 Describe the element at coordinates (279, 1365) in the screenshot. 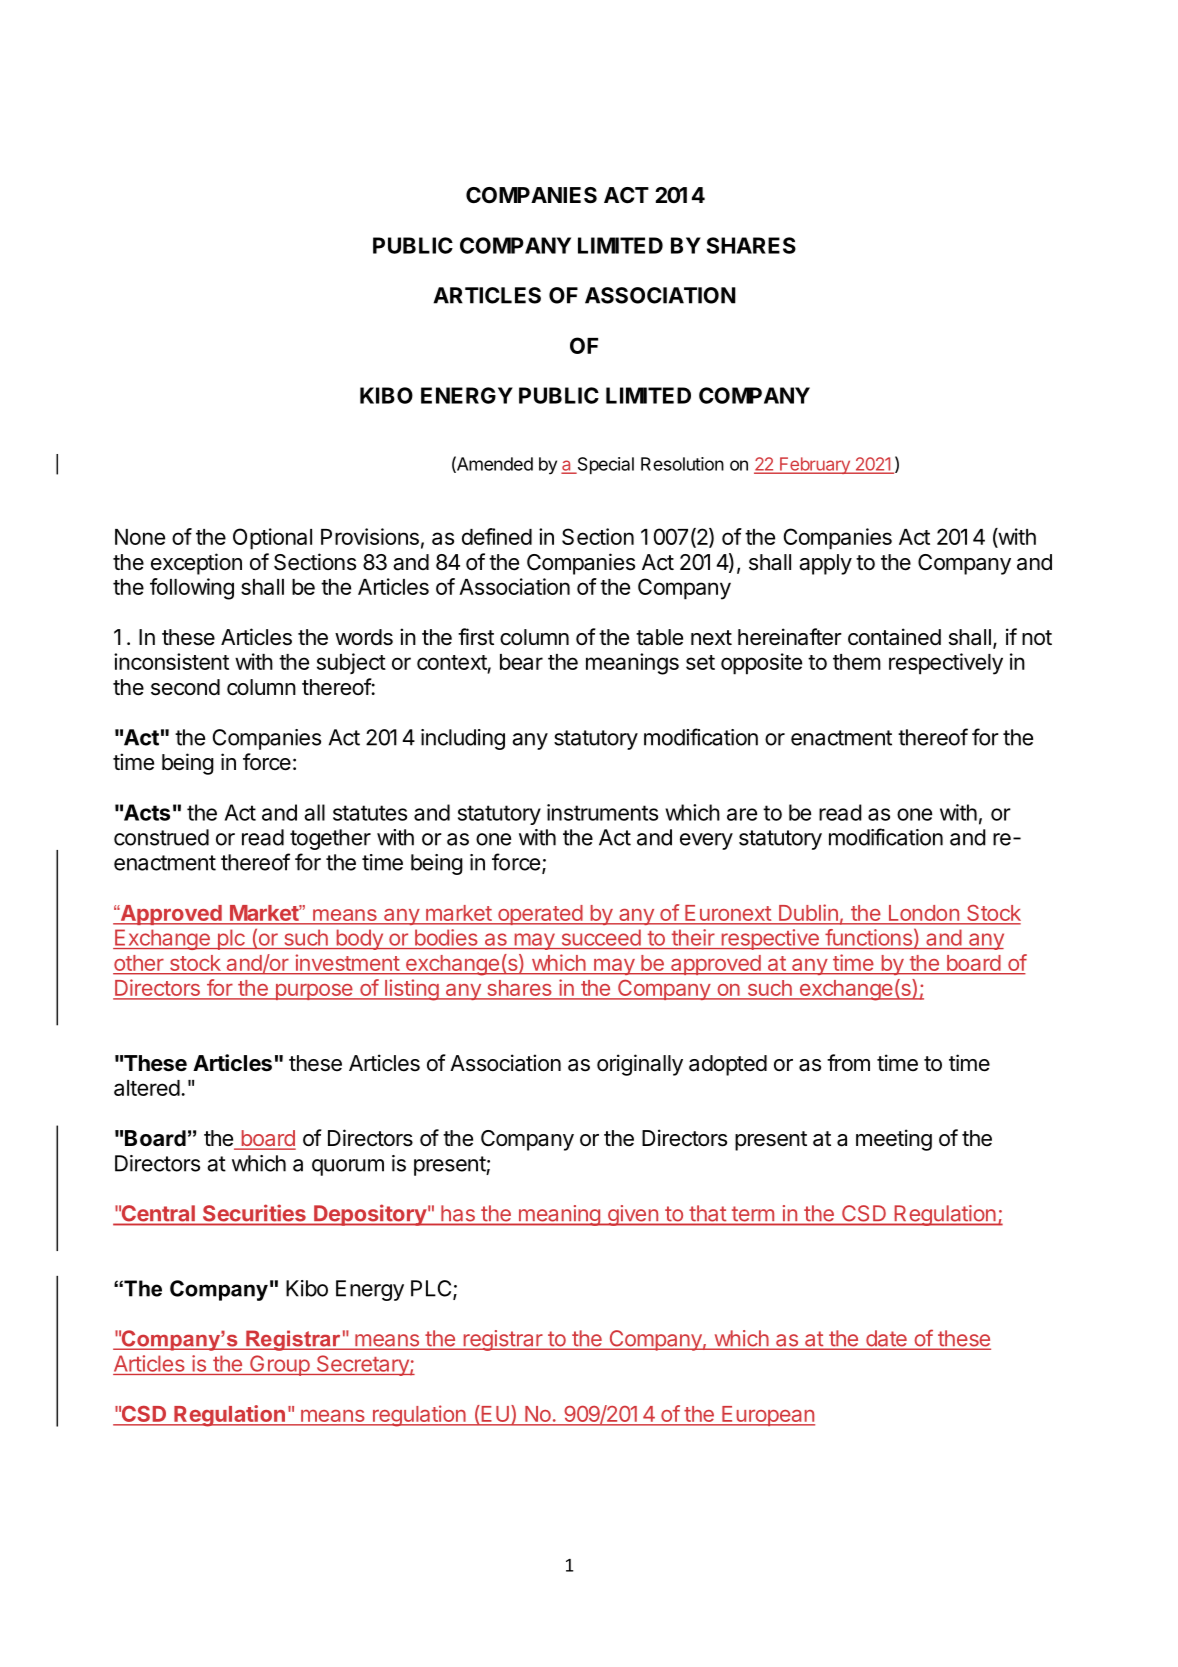

I see `Group` at that location.
